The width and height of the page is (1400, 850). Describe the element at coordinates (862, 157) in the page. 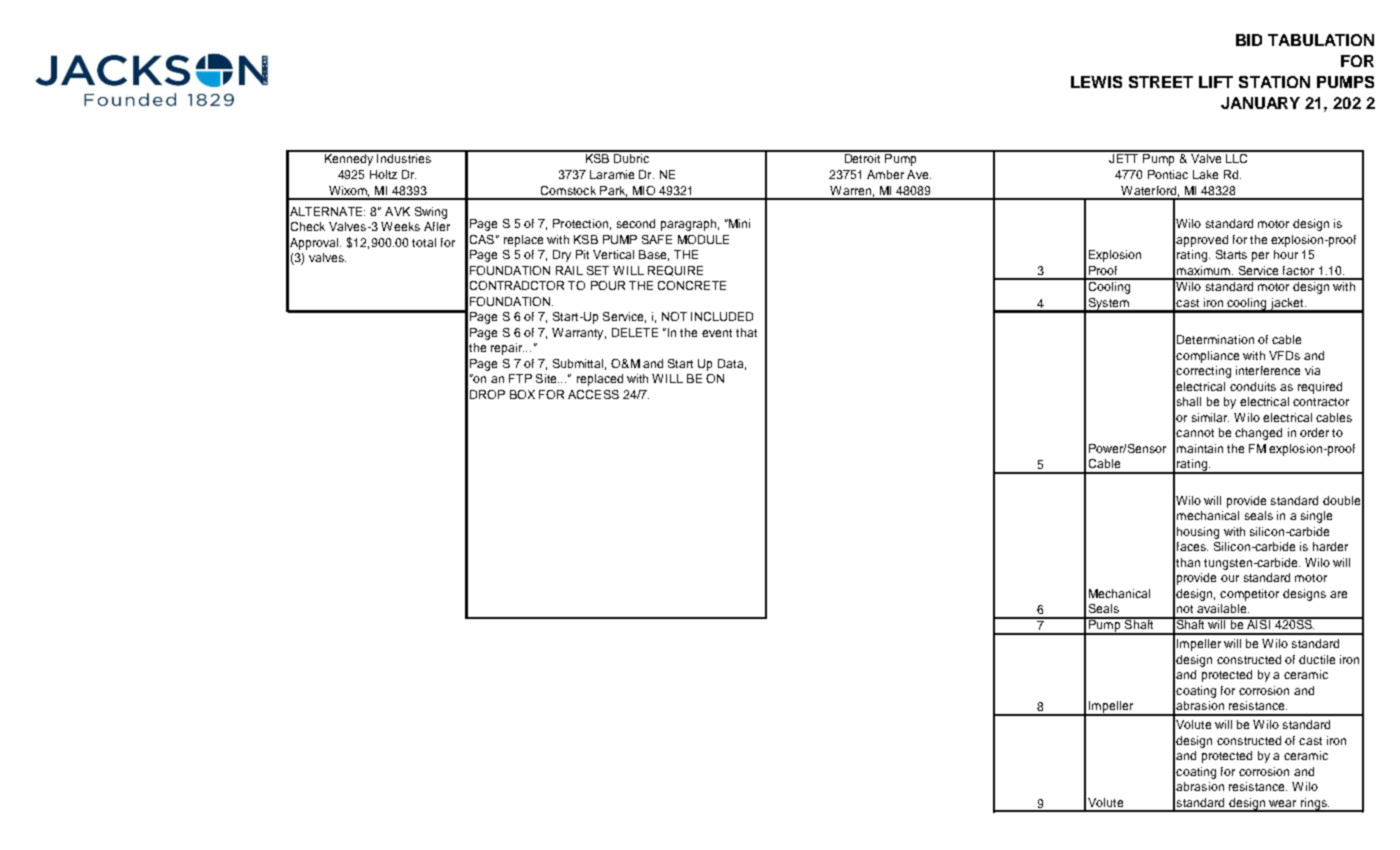

I see `Detroit` at that location.
